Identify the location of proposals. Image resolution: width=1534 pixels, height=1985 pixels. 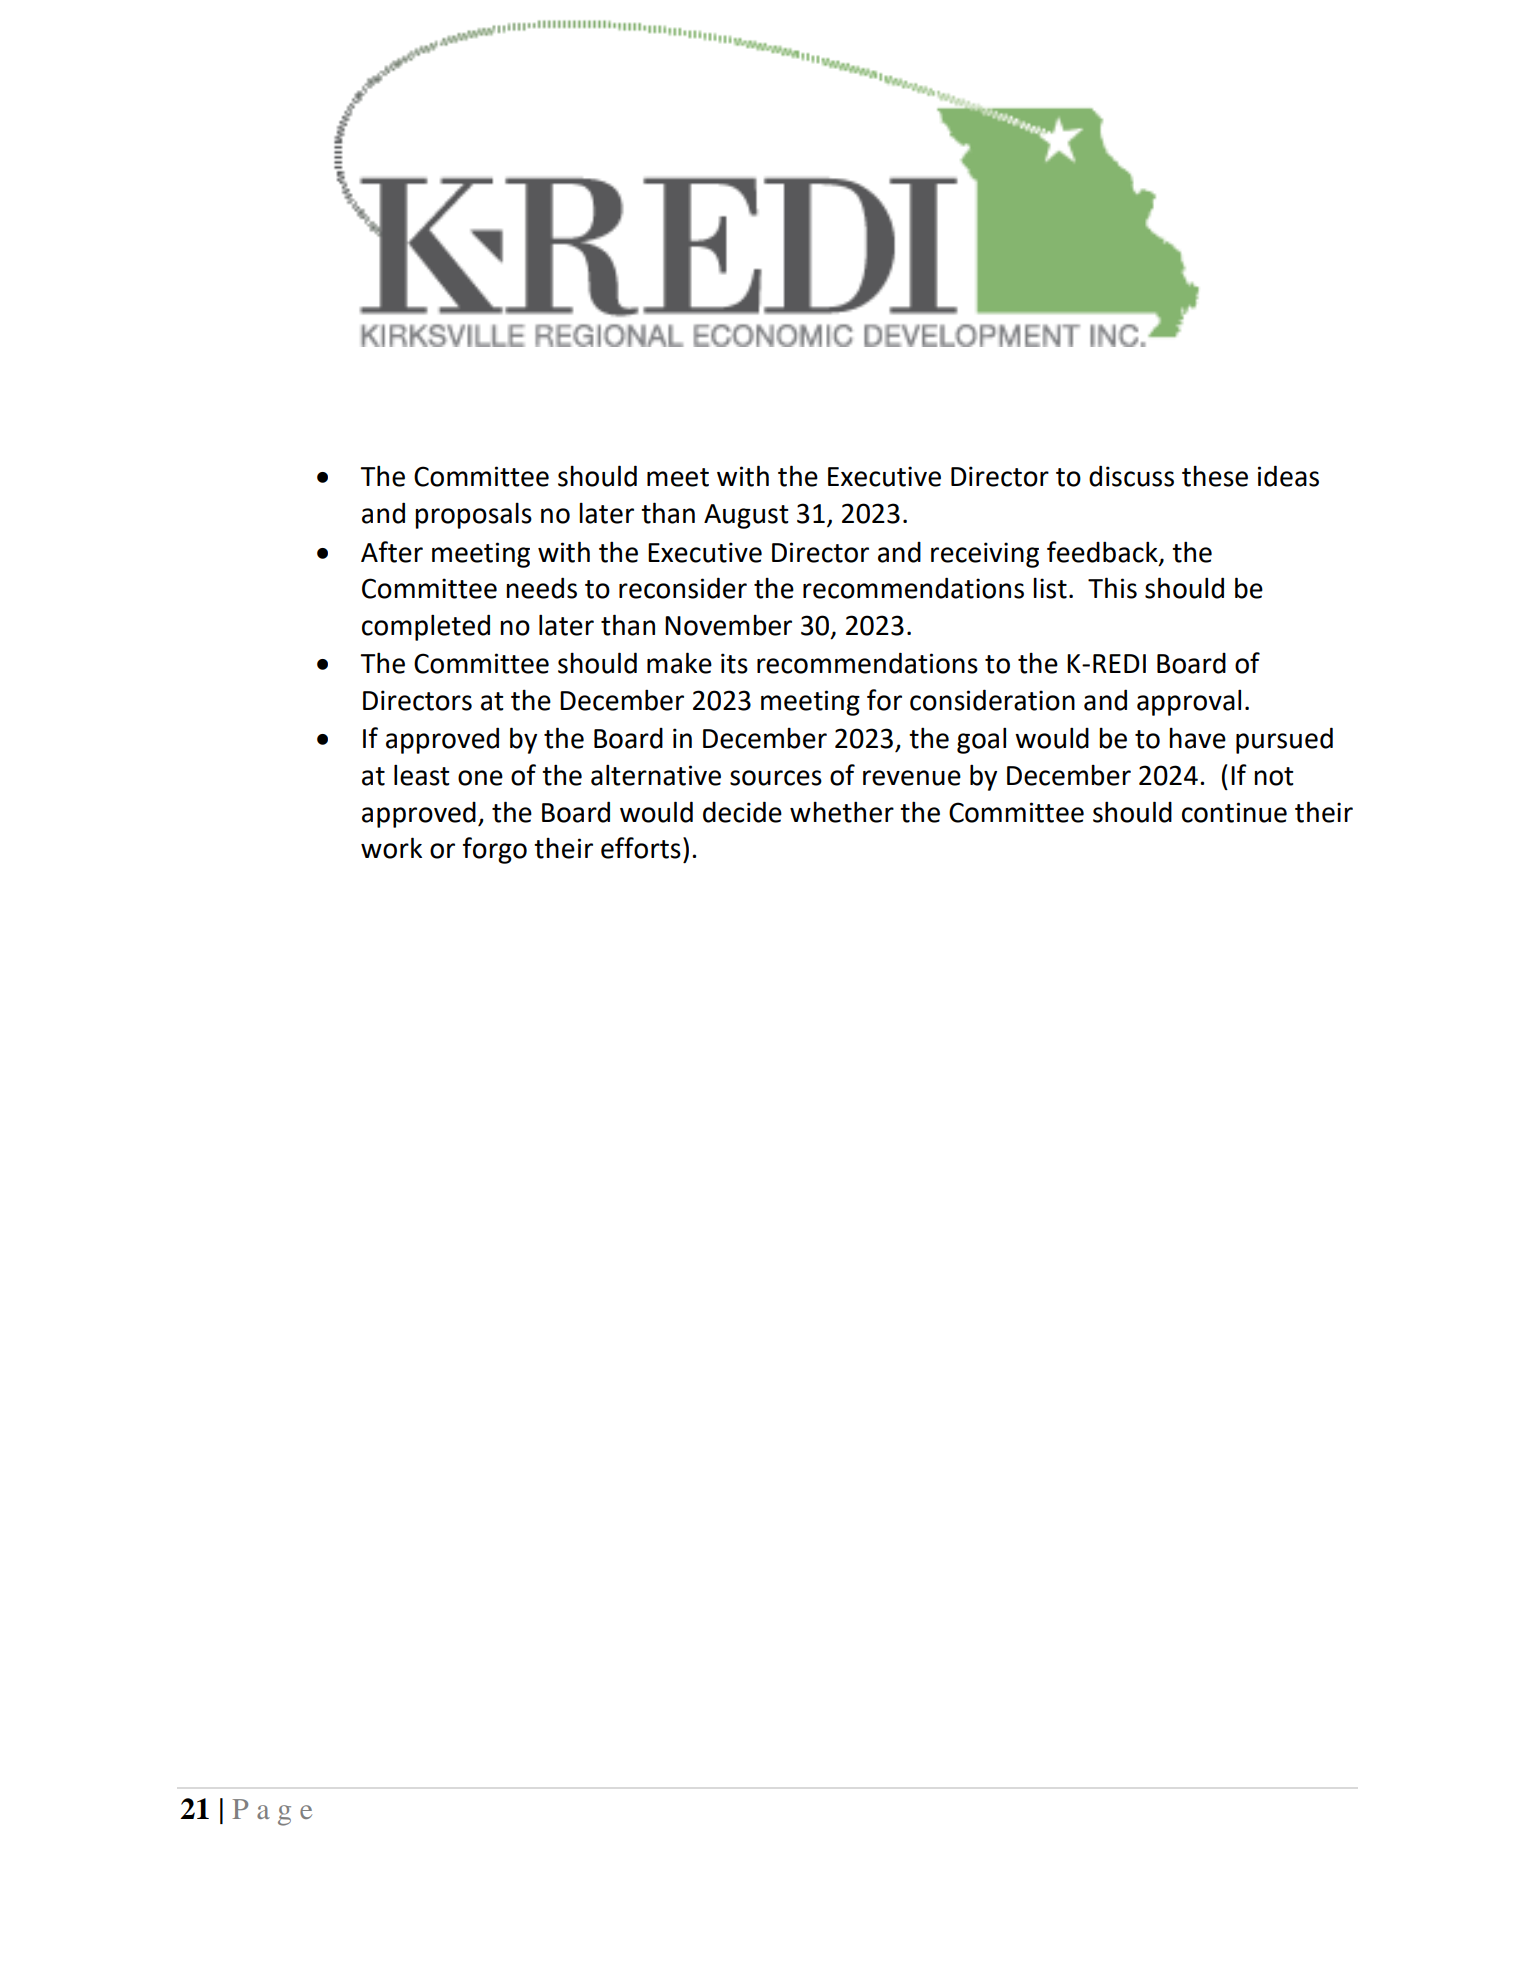
(473, 516).
